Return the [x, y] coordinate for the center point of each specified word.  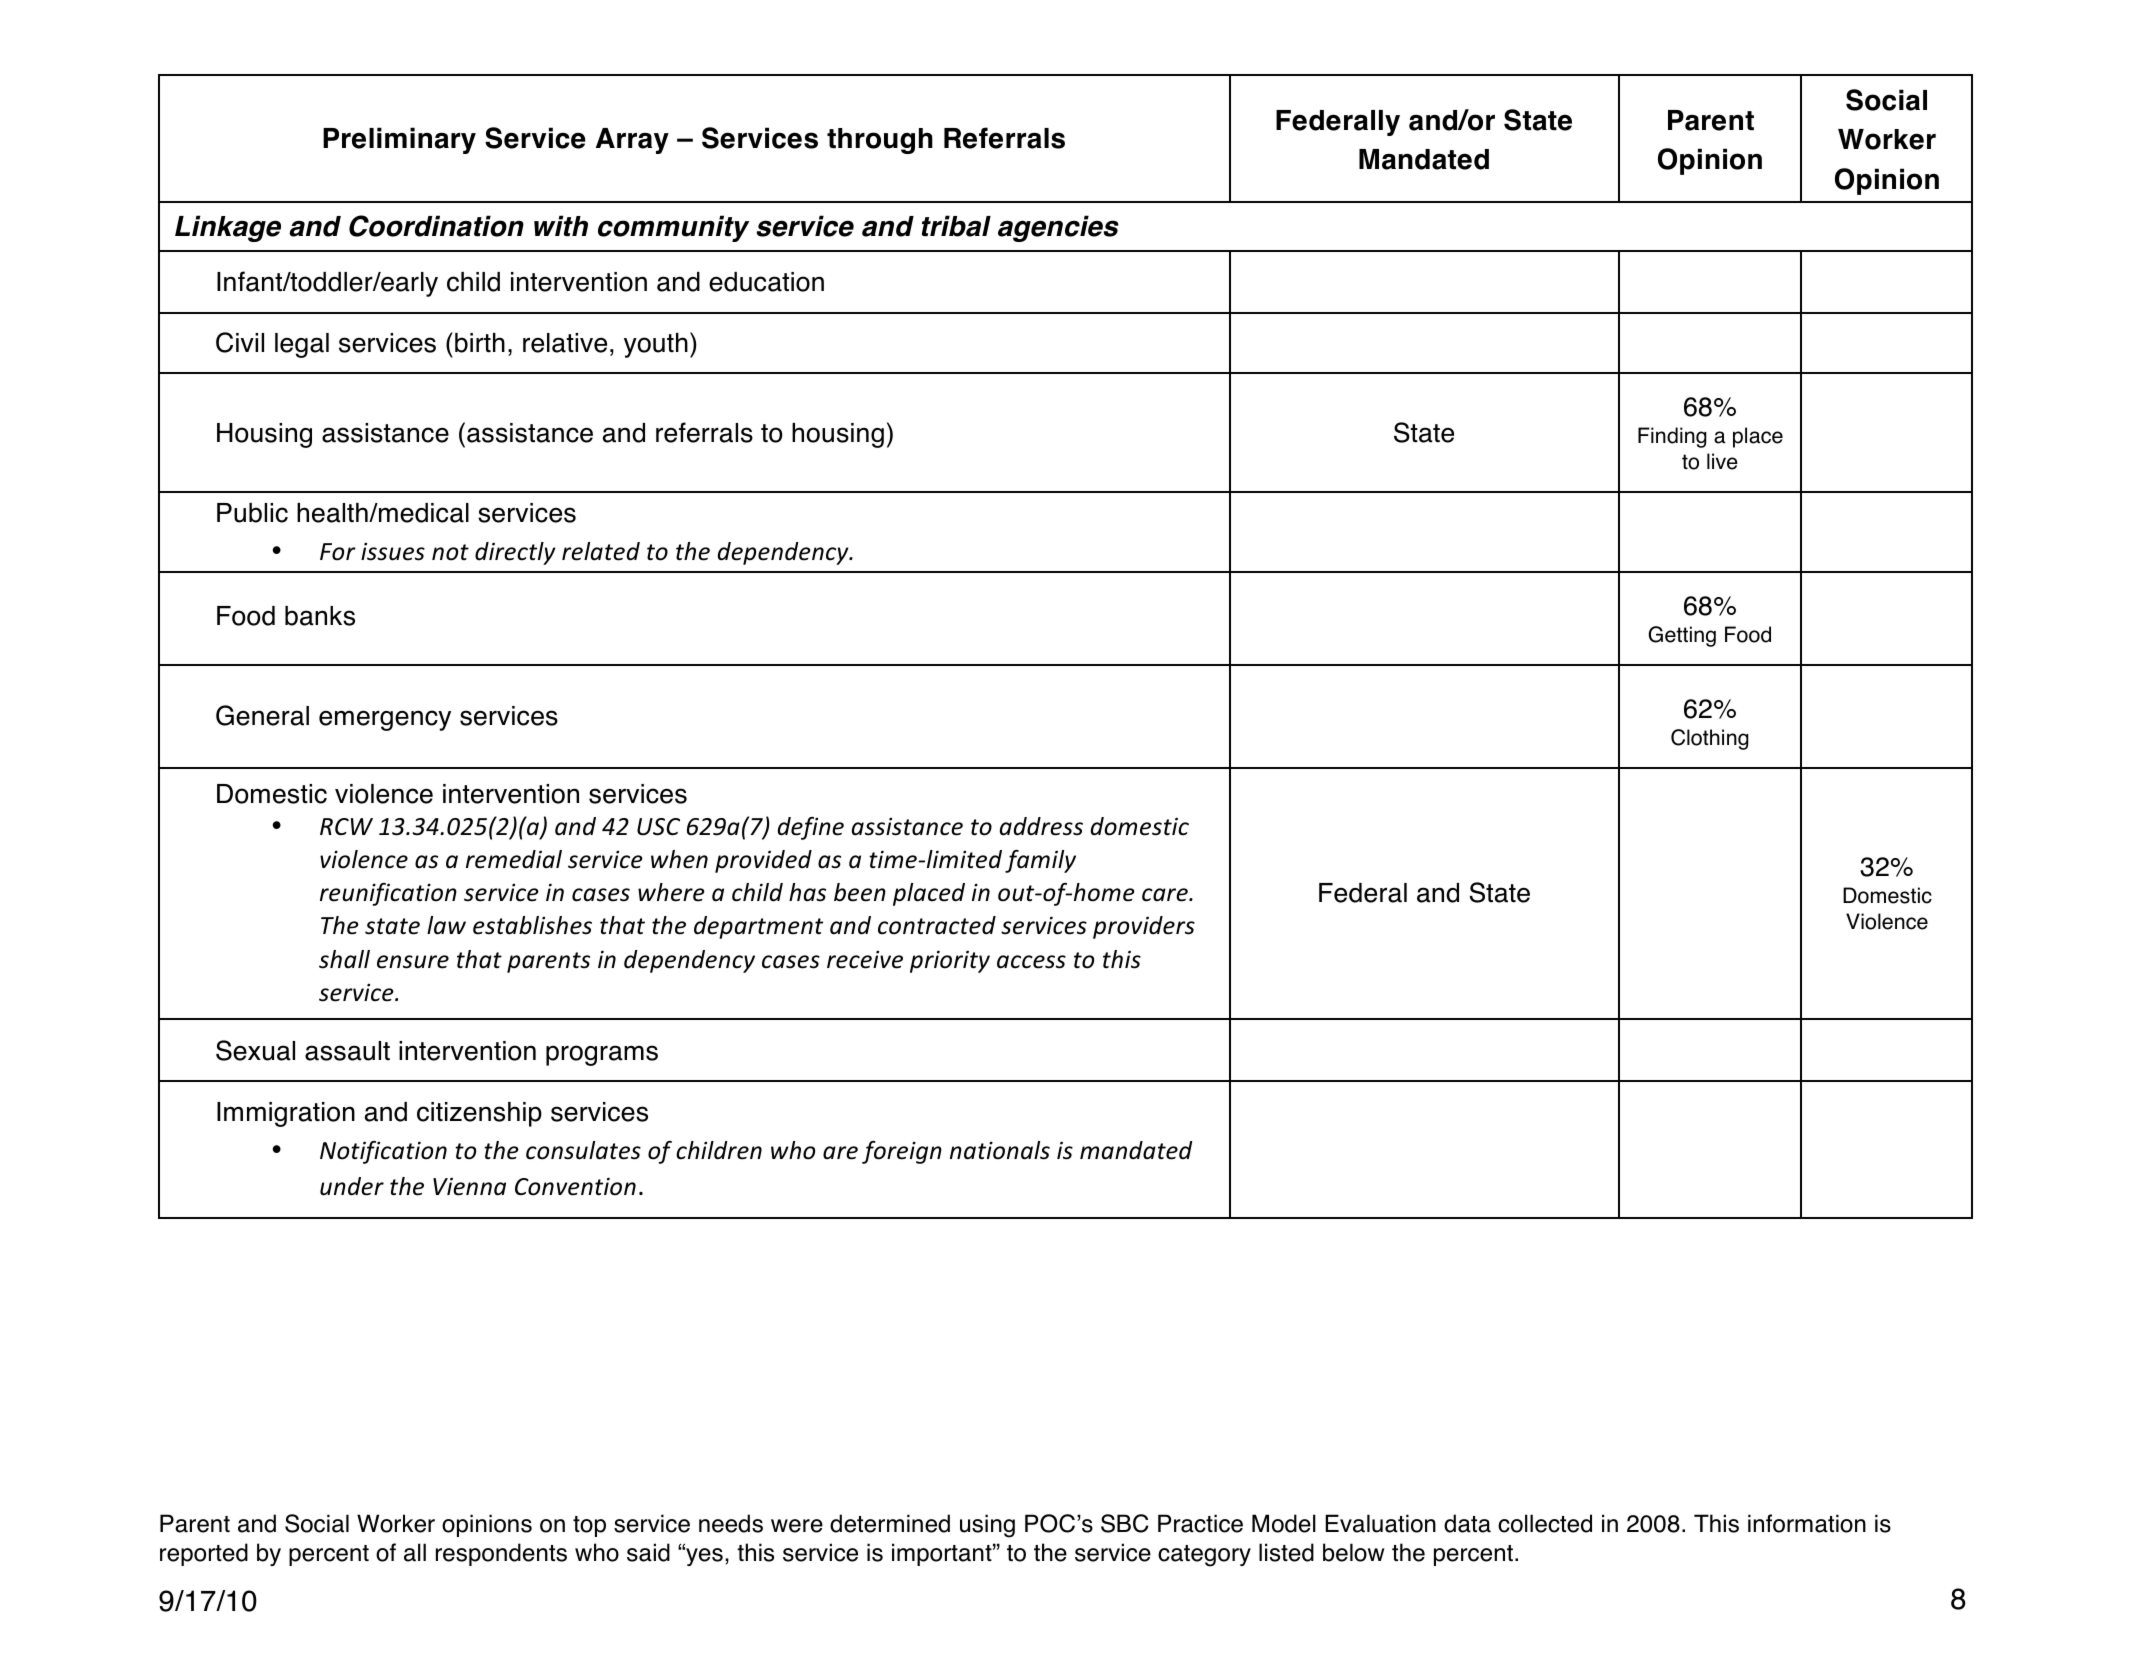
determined [890, 1523]
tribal [956, 226]
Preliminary [399, 140]
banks [320, 616]
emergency [385, 720]
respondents [501, 1554]
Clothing [1710, 739]
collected [1545, 1523]
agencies [1058, 228]
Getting [1682, 636]
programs [602, 1055]
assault [347, 1051]
